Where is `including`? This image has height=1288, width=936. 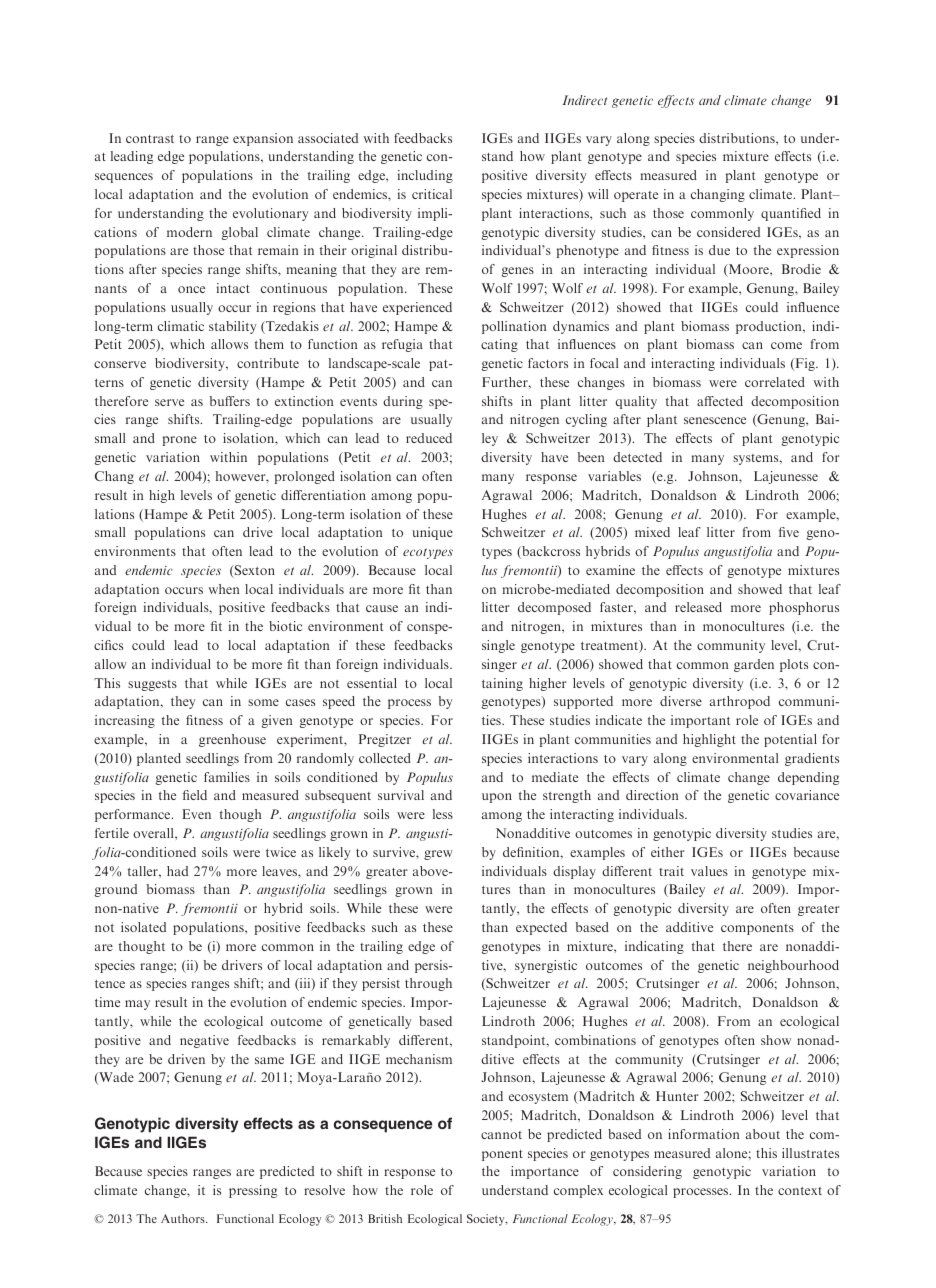
including is located at coordinates (425, 176).
